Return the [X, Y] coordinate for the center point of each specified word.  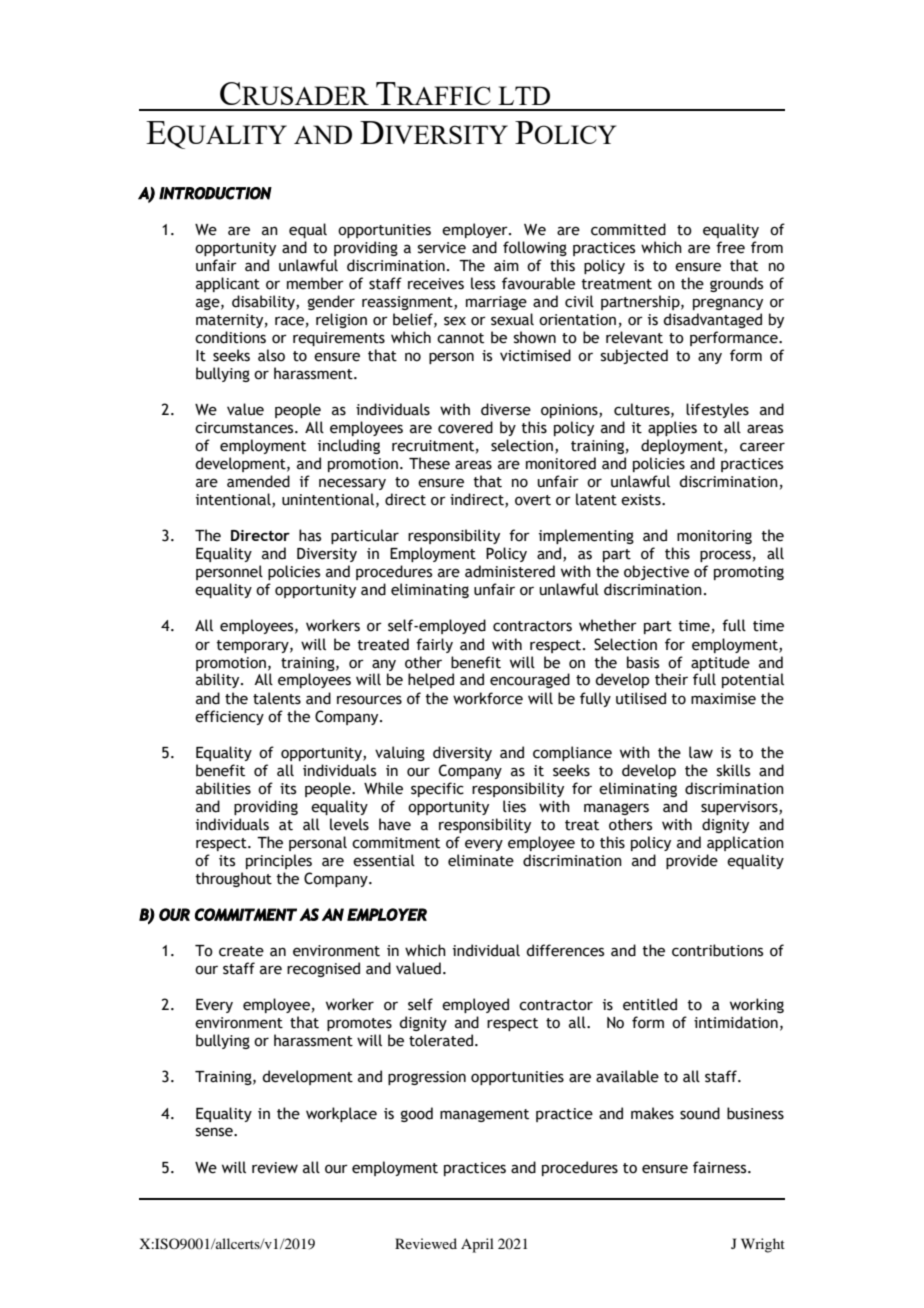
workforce [488, 698]
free [730, 247]
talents [277, 698]
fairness [721, 1167]
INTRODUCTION [215, 193]
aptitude [720, 663]
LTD [524, 95]
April [477, 1245]
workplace [341, 1114]
